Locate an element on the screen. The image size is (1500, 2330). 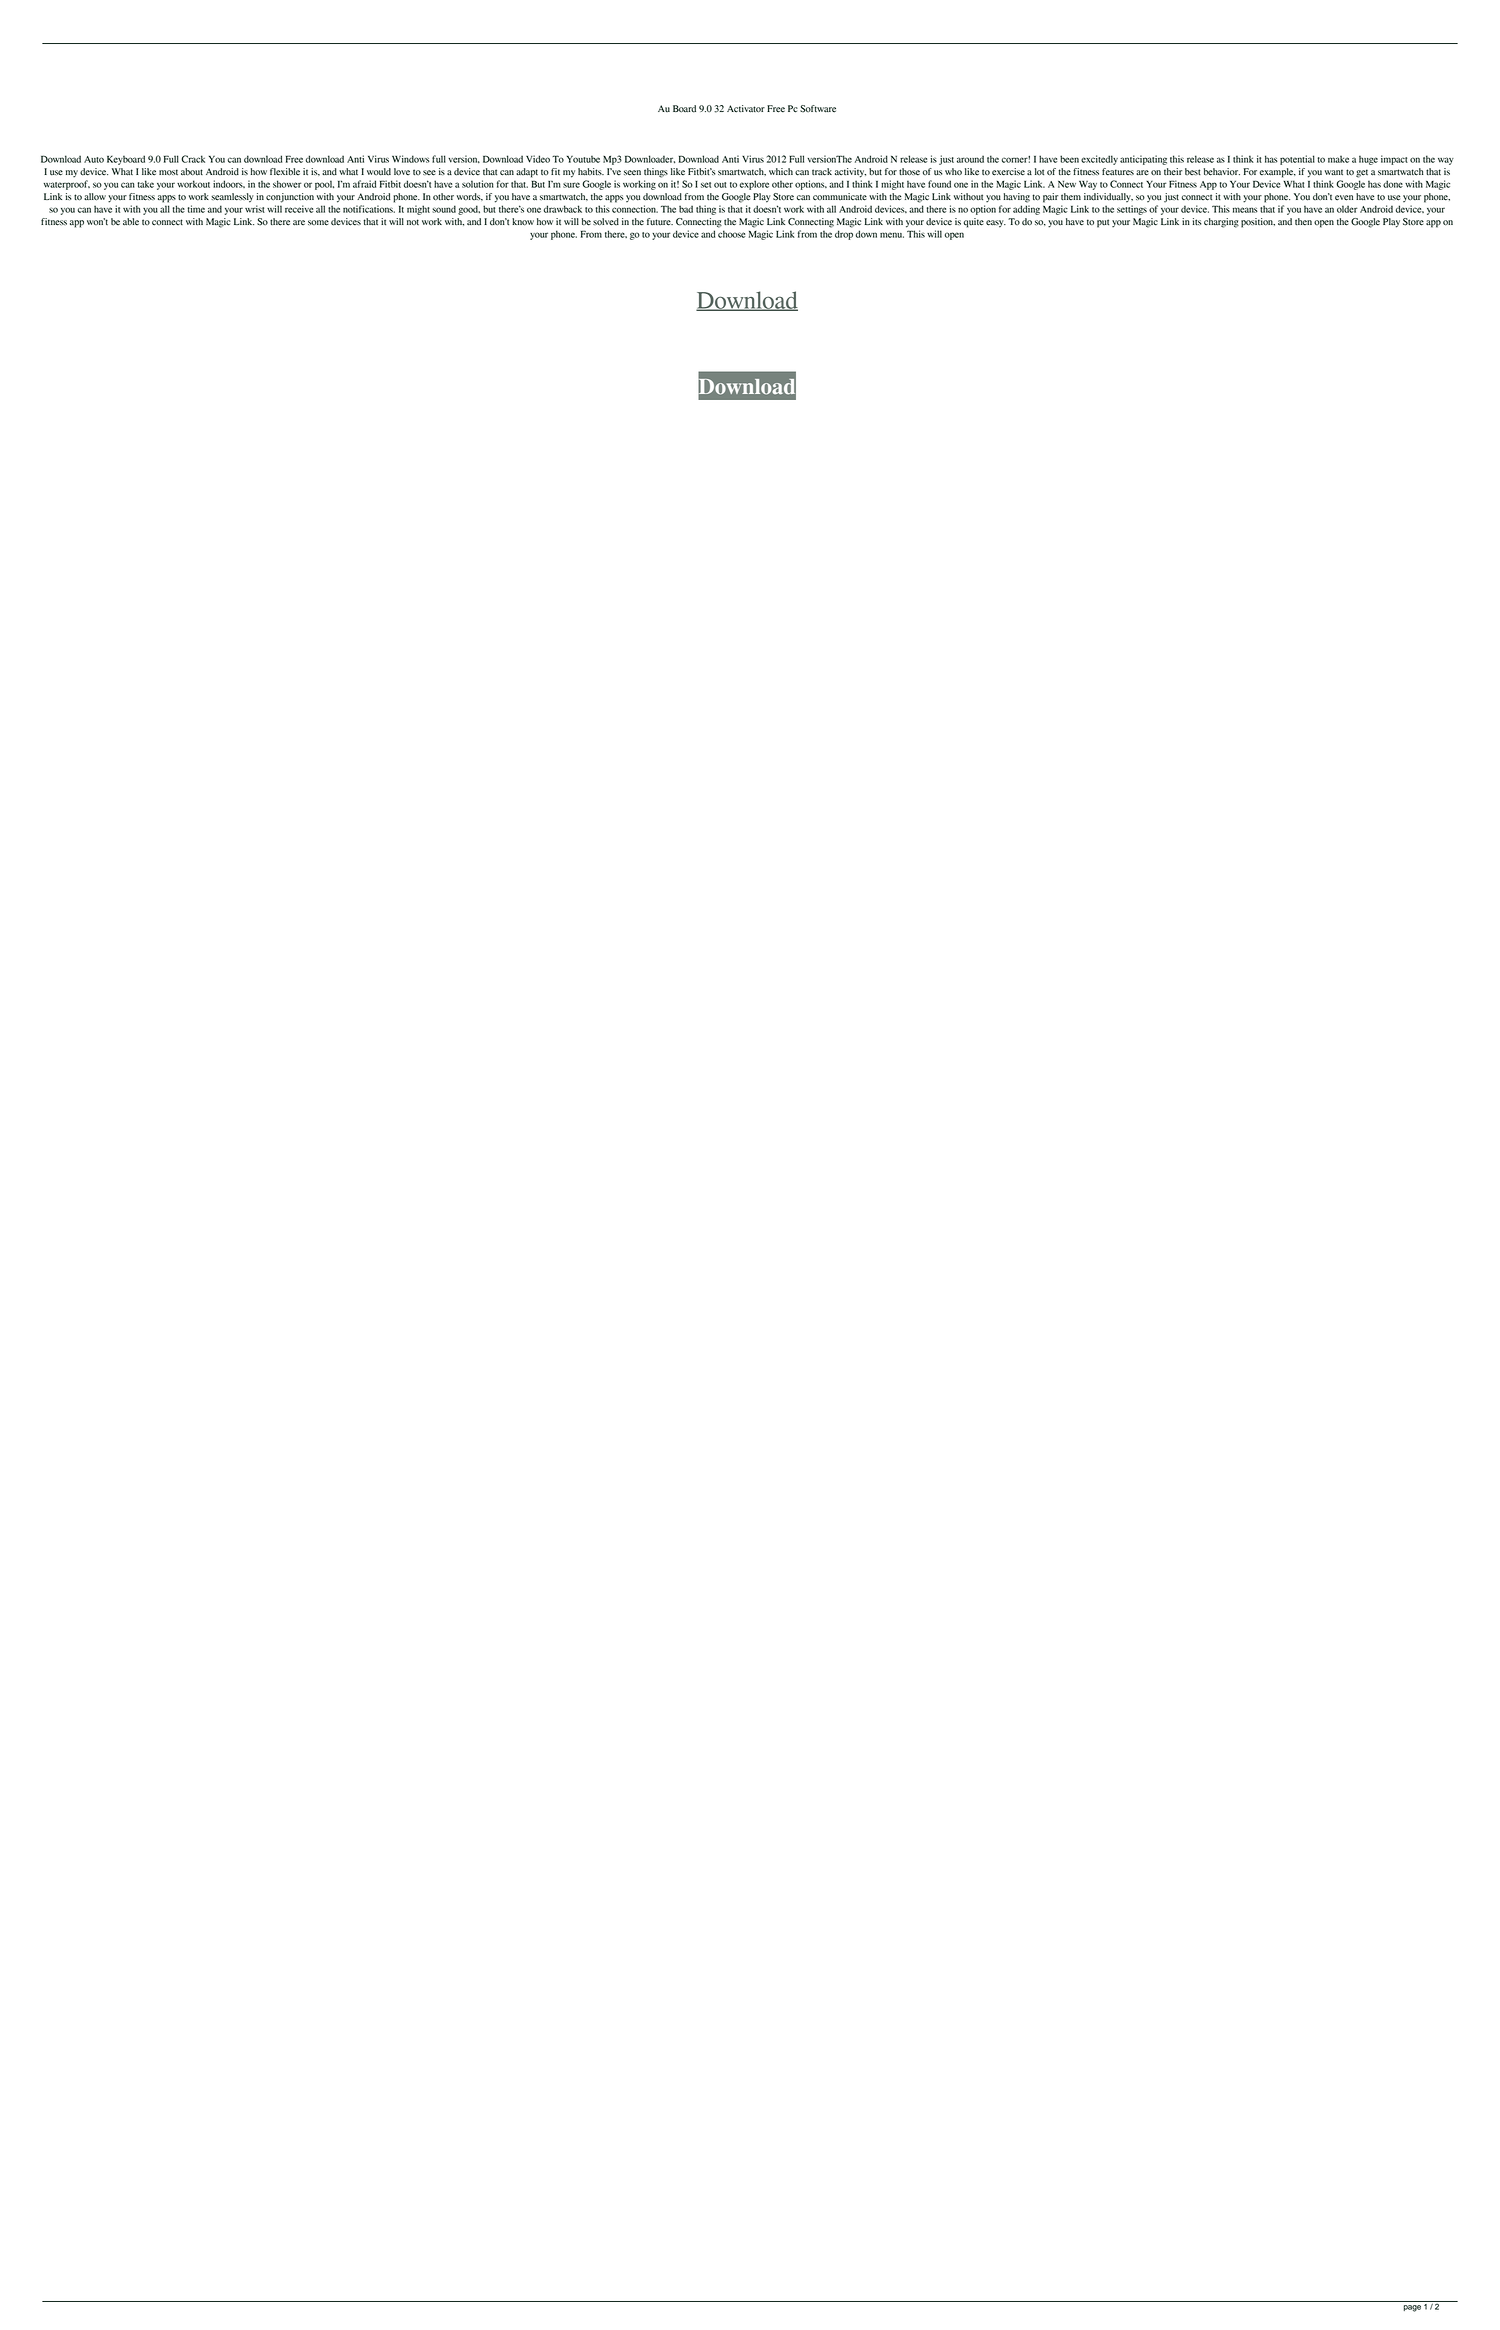
page is located at coordinates (1412, 2308).
